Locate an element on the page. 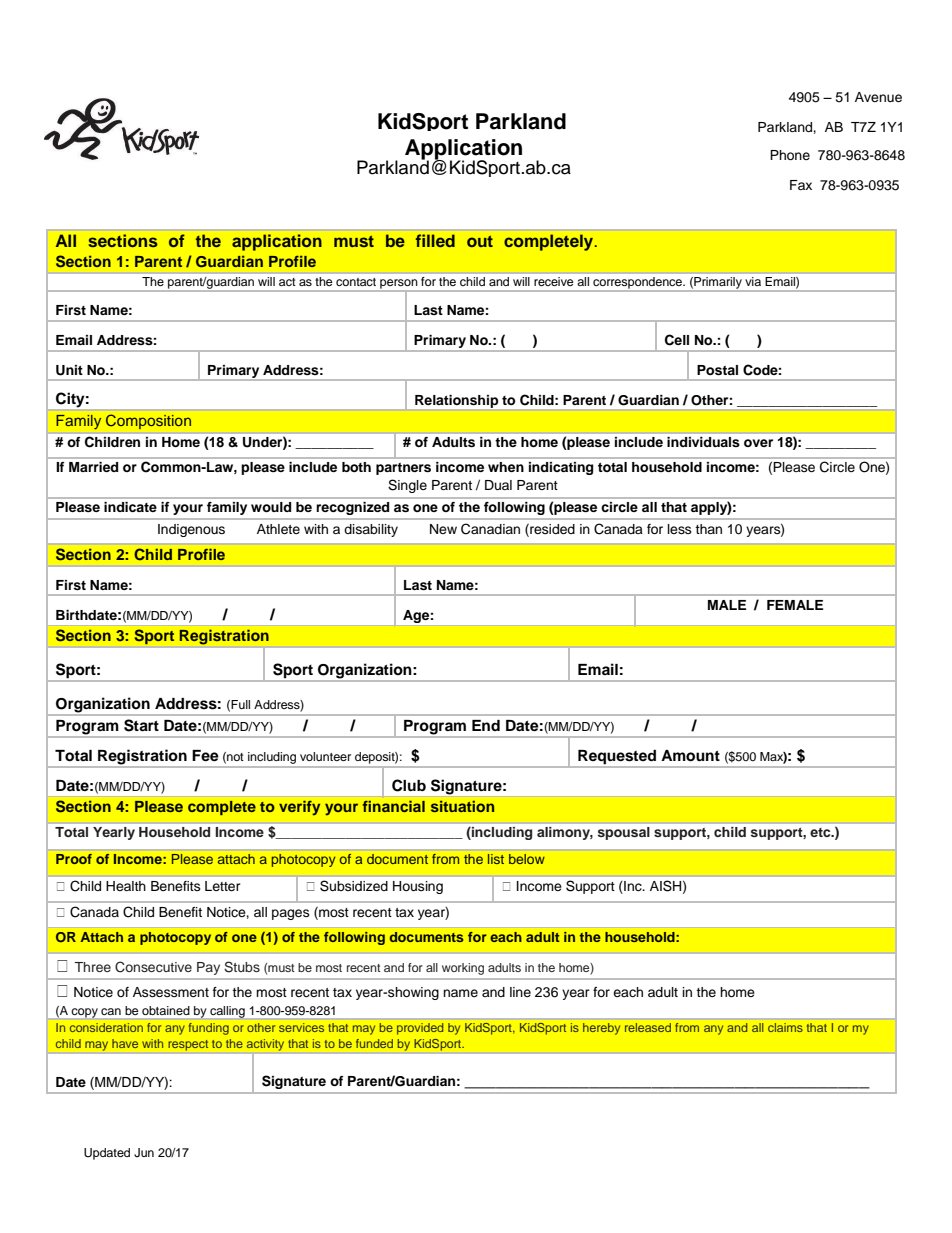 The width and height of the image is (952, 1233). provided is located at coordinates (420, 1029).
